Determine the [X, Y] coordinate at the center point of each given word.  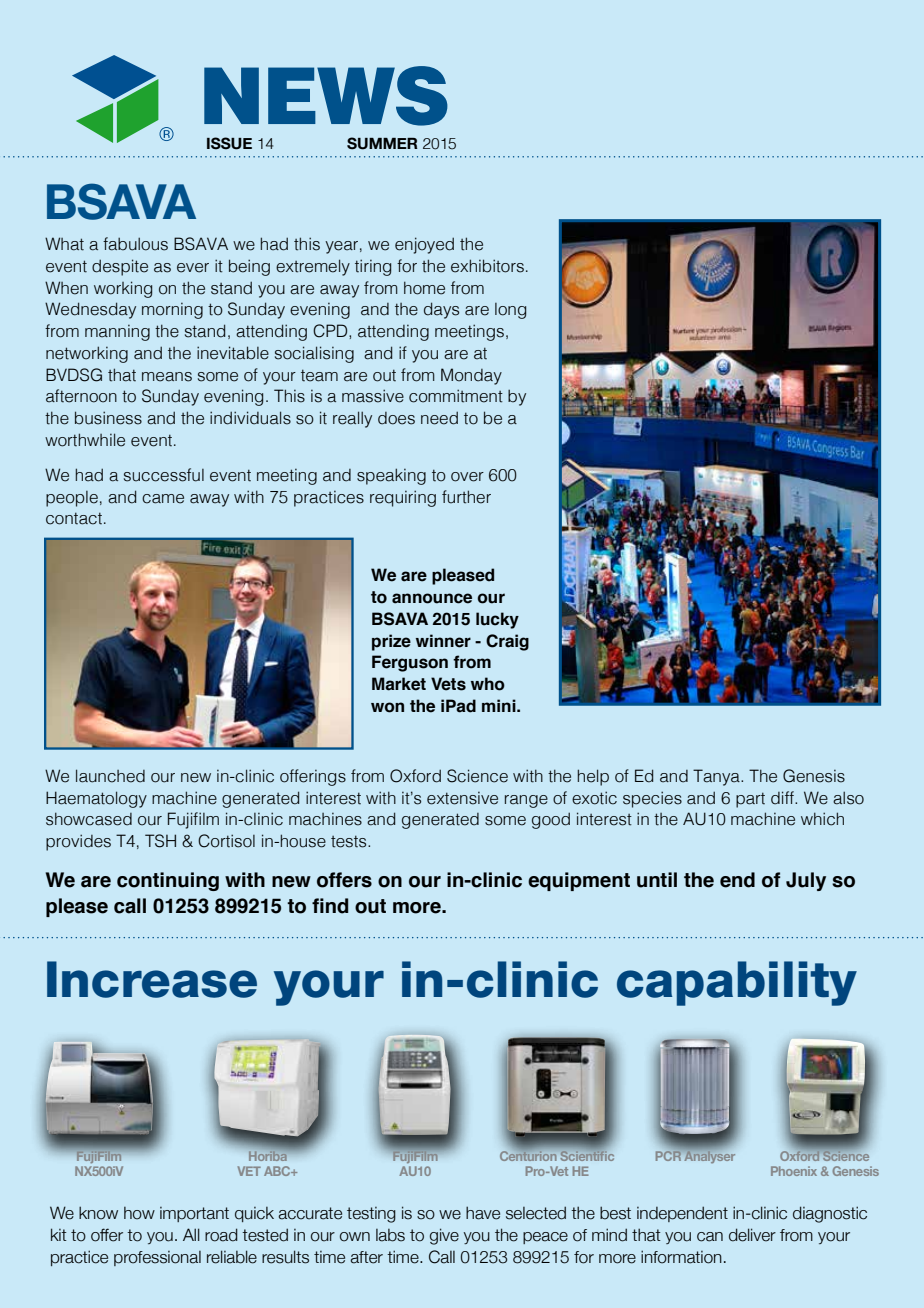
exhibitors [487, 266]
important [194, 1214]
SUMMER [382, 143]
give [444, 1236]
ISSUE [229, 143]
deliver [752, 1235]
